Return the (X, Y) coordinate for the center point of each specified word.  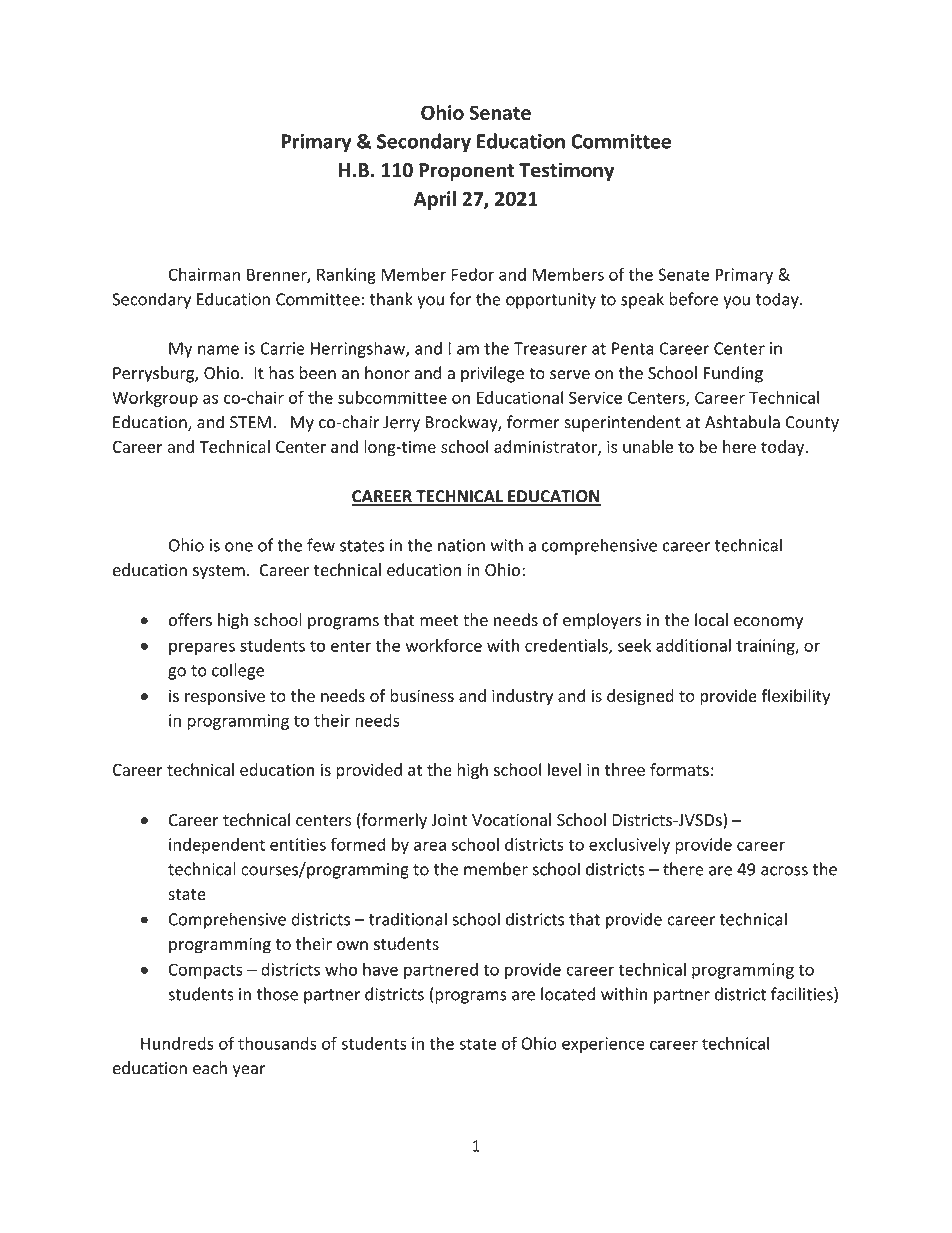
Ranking (346, 276)
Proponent (466, 172)
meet (439, 621)
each (210, 1068)
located (568, 994)
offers (190, 620)
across (784, 871)
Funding (733, 374)
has (281, 373)
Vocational (511, 819)
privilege (492, 374)
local (711, 620)
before (693, 299)
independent (217, 846)
